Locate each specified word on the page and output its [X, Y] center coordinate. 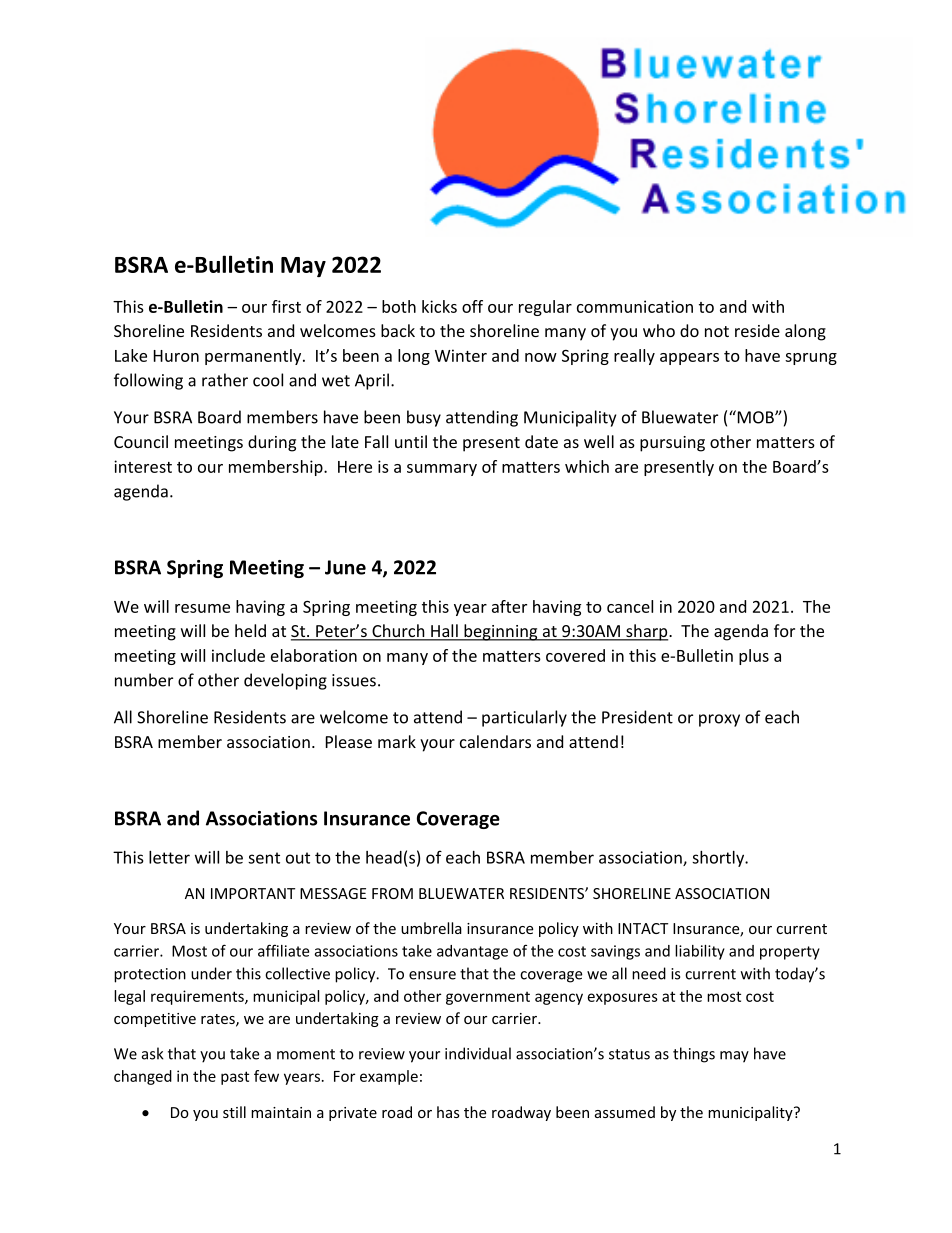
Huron [176, 356]
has [448, 1112]
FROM [392, 893]
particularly [524, 718]
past [235, 1078]
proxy [719, 720]
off [472, 306]
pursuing [672, 444]
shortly [719, 859]
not [717, 331]
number [144, 680]
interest [143, 466]
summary [442, 470]
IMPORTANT [253, 893]
